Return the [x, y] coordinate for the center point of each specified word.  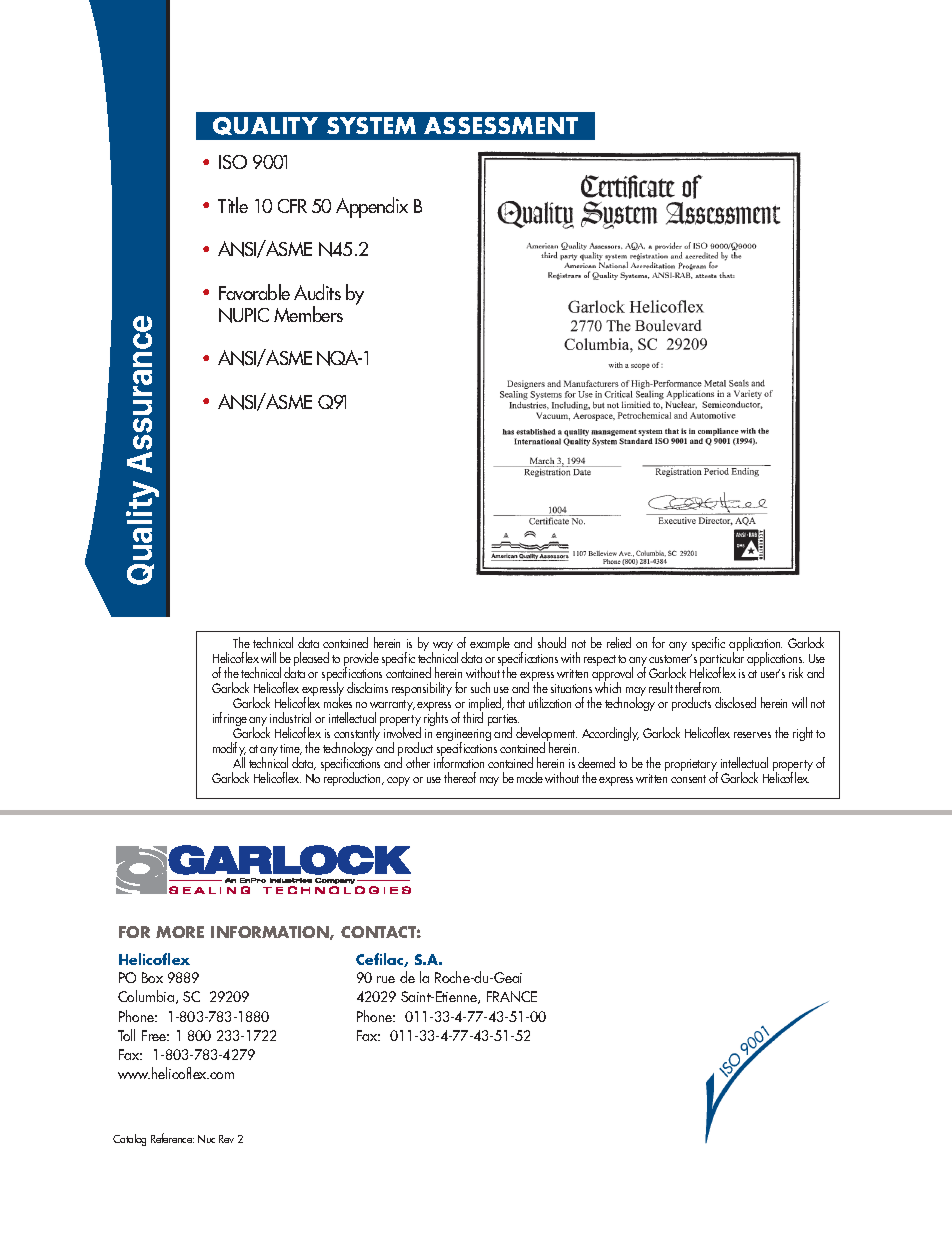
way [442, 648]
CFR [292, 206]
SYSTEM [371, 125]
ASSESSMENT [501, 125]
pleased [311, 659]
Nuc [206, 1139]
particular [722, 661]
